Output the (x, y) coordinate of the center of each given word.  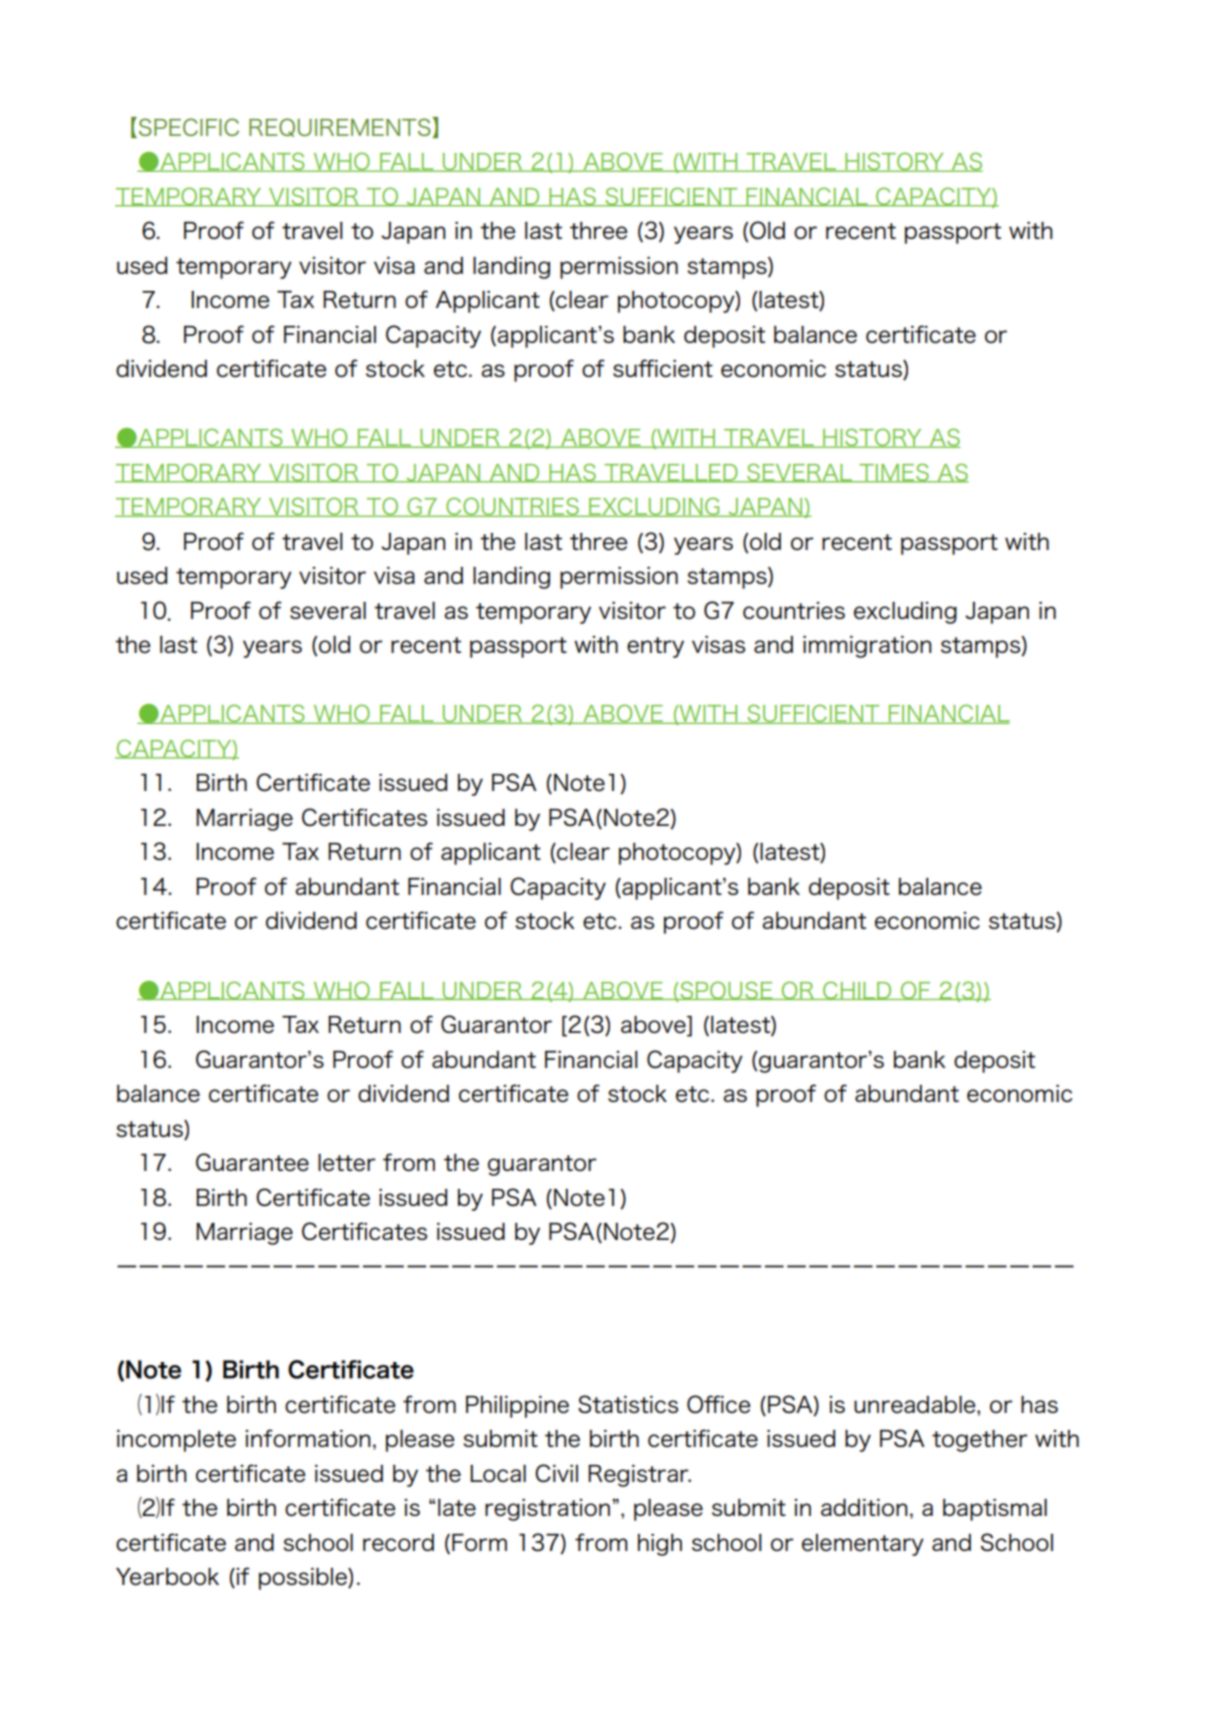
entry (655, 647)
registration (547, 1510)
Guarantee (252, 1162)
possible (304, 1579)
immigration (867, 647)
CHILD (857, 990)
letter (347, 1162)
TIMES (894, 473)
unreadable (916, 1404)
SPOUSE (726, 990)
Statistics (628, 1404)
